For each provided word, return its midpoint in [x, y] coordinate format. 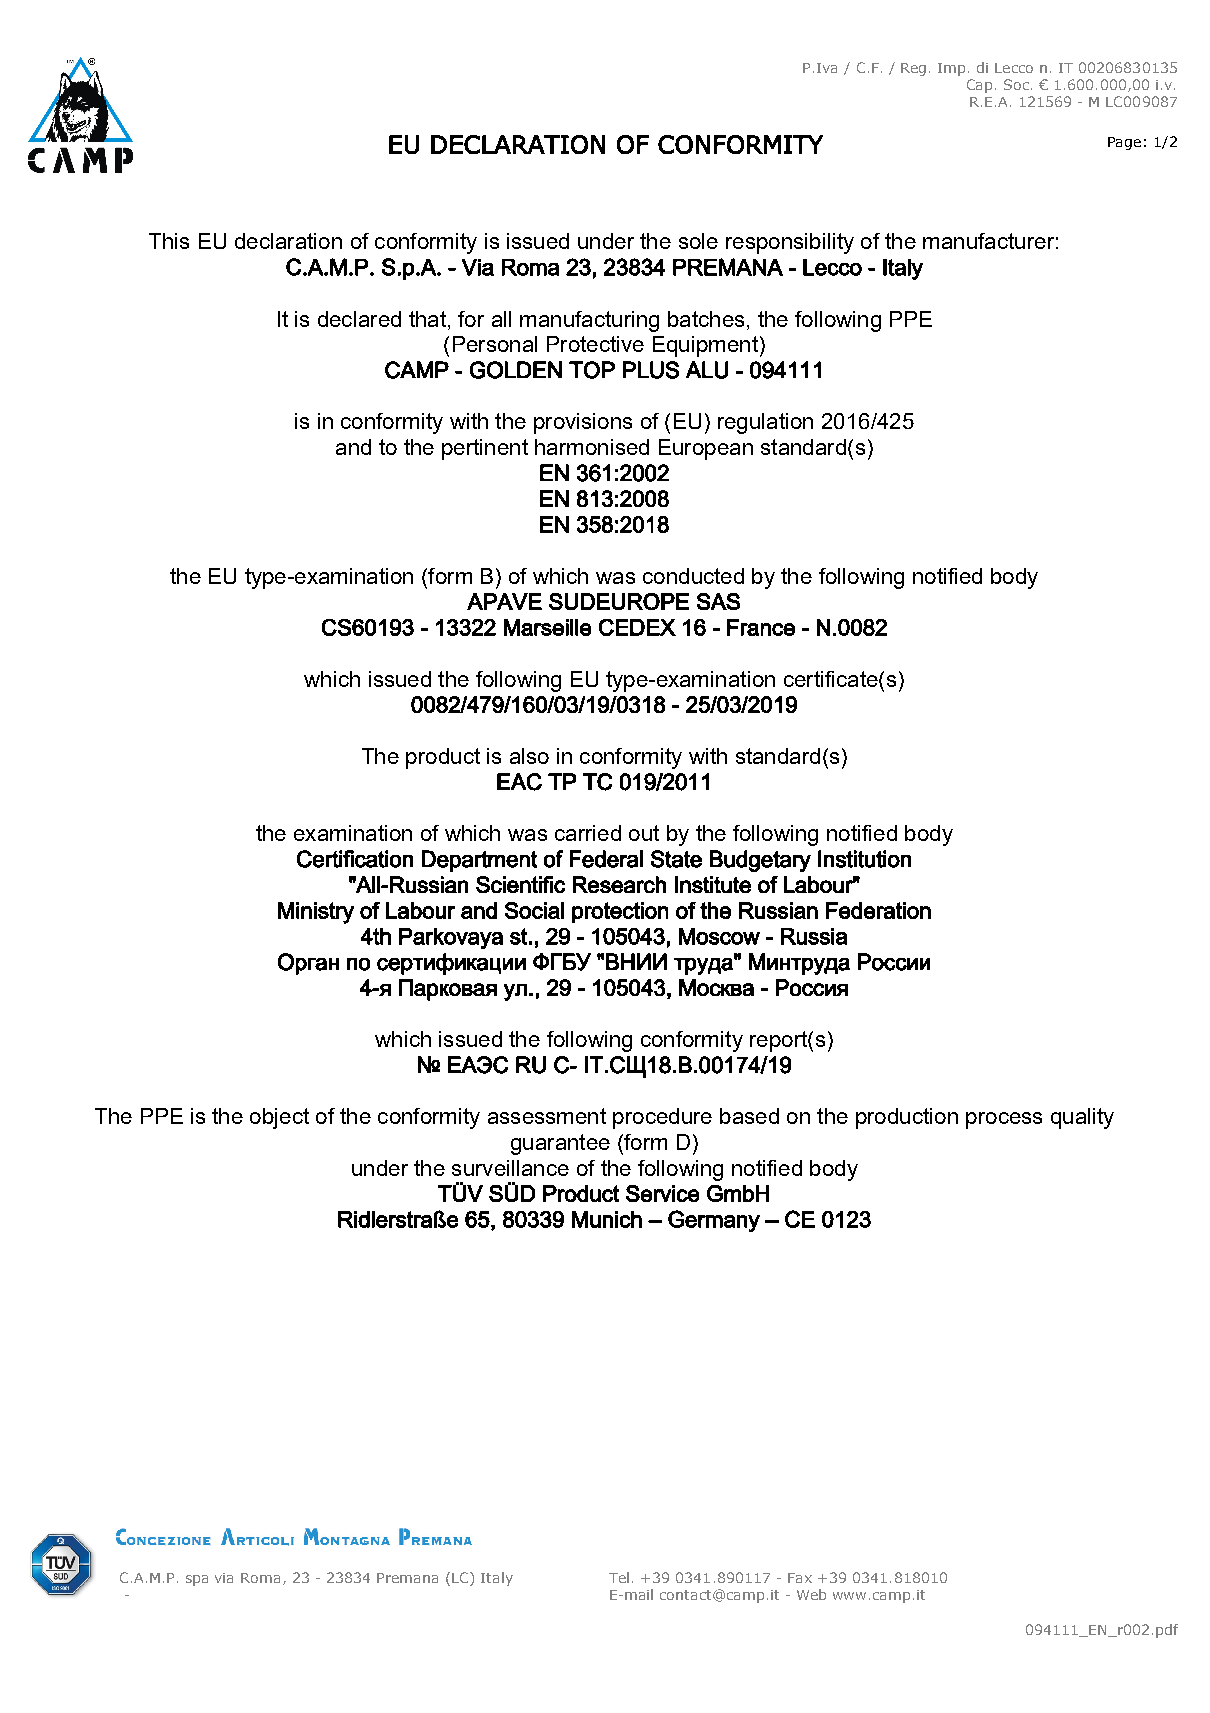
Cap [979, 86]
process [1004, 1120]
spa [197, 1580]
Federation [878, 910]
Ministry [316, 913]
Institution [864, 859]
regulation [765, 423]
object [279, 1118]
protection [620, 912]
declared [359, 319]
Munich [607, 1219]
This [169, 241]
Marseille [547, 627]
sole [698, 241]
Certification [355, 859]
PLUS [651, 370]
